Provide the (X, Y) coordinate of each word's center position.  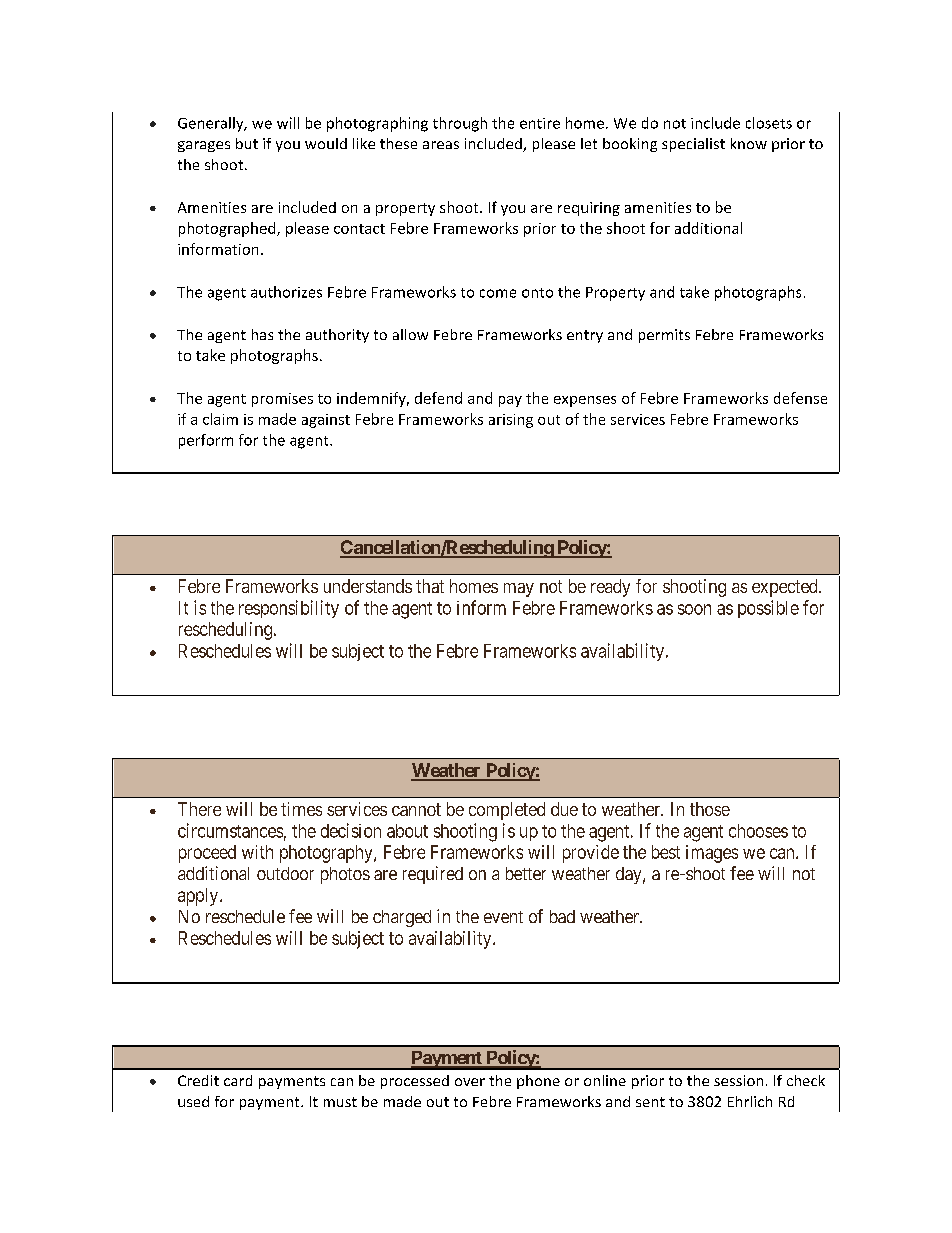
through (460, 124)
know (749, 143)
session (738, 1080)
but (247, 143)
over (470, 1082)
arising (511, 421)
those (710, 809)
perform (206, 441)
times (301, 809)
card (238, 1080)
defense (800, 398)
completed (507, 811)
